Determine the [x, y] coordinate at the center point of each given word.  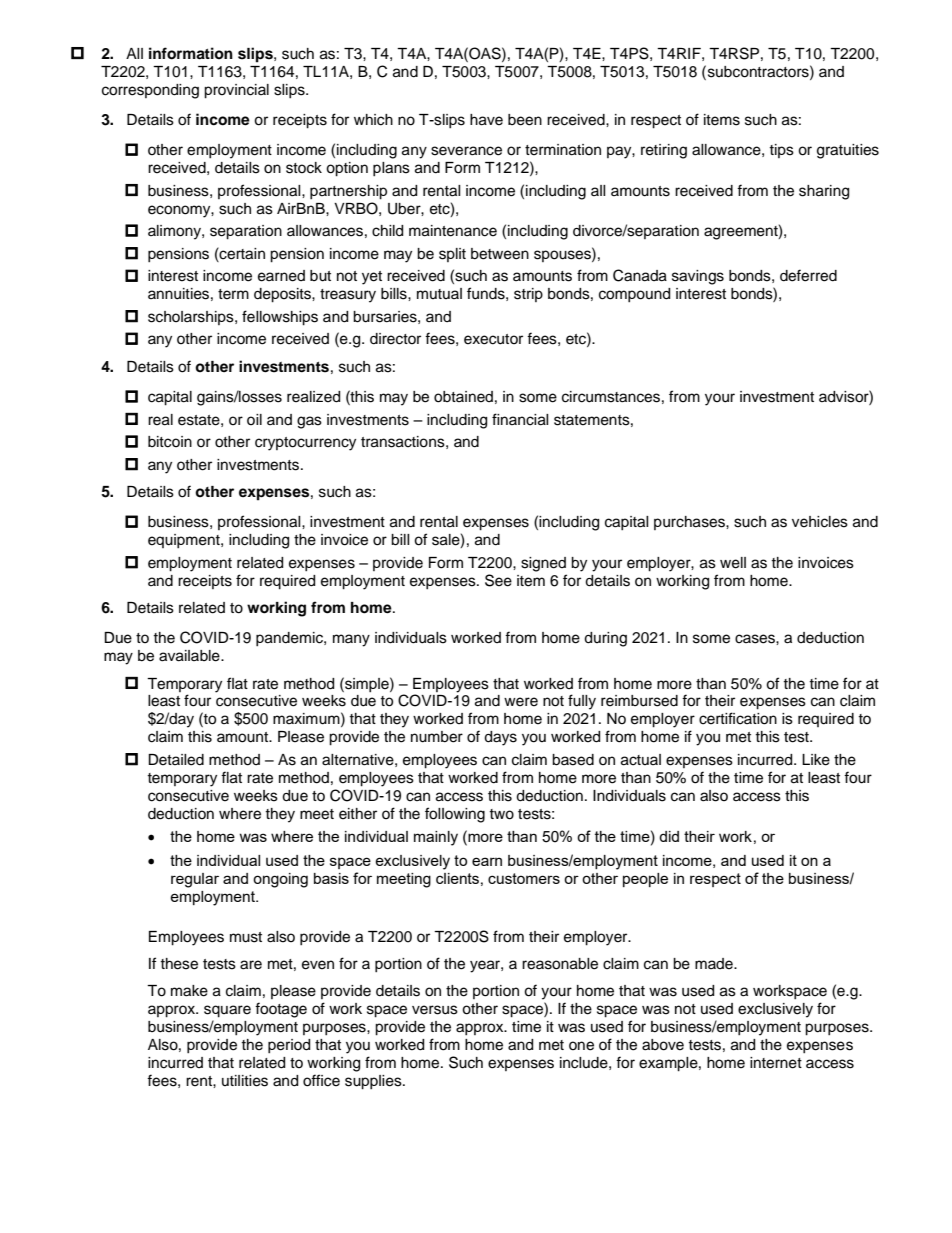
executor [493, 339]
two [501, 814]
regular [195, 880]
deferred [808, 275]
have [486, 120]
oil [254, 419]
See [498, 580]
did [669, 836]
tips [781, 151]
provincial [236, 91]
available [190, 656]
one [581, 1046]
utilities [245, 1081]
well [733, 563]
